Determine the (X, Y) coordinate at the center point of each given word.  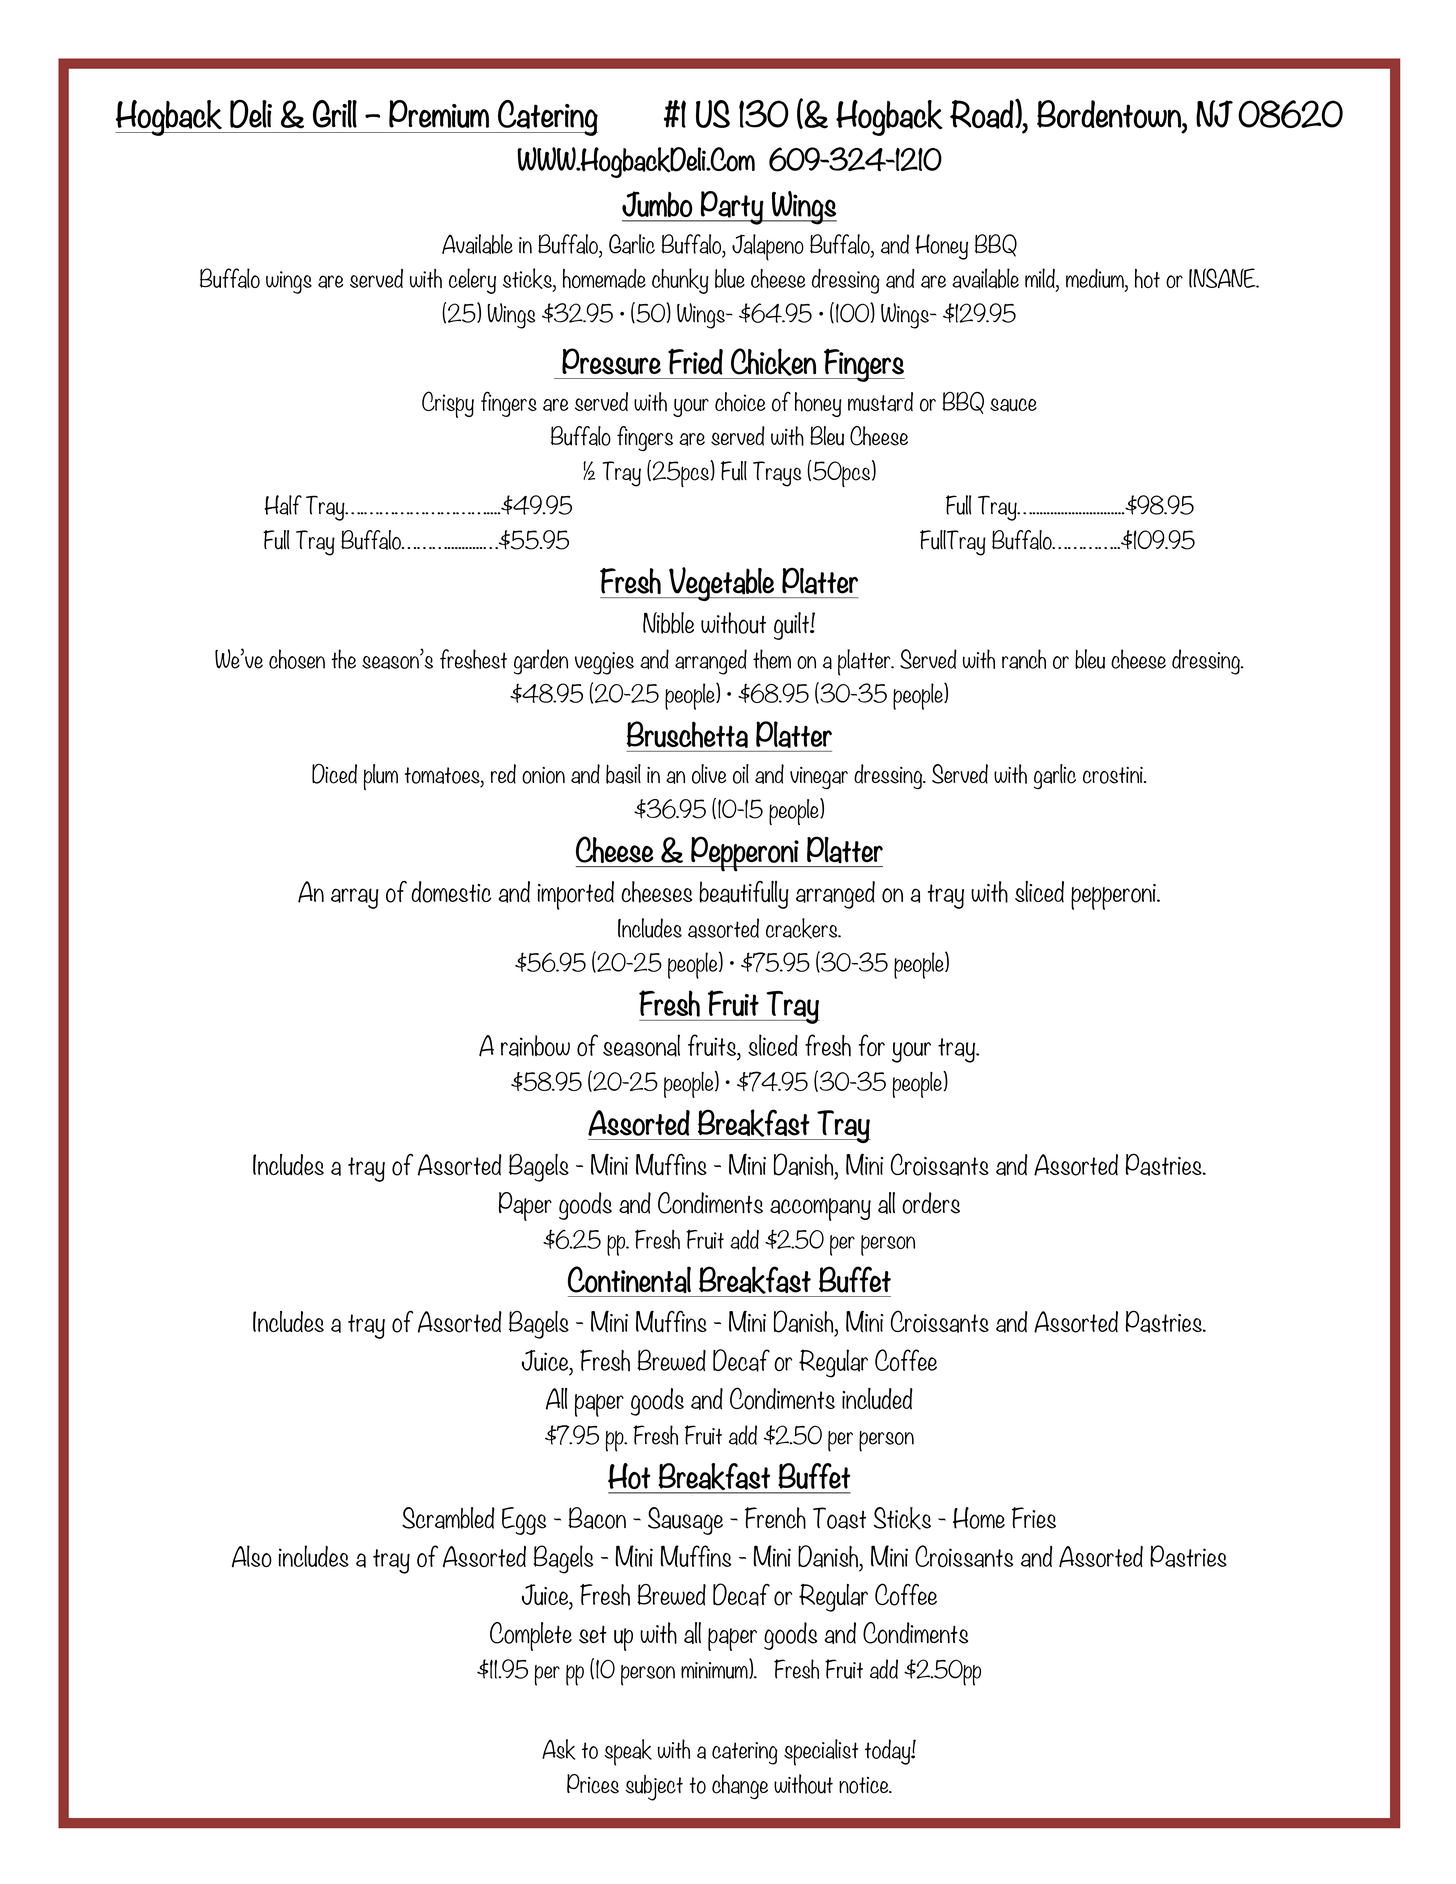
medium (1096, 279)
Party (732, 208)
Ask (558, 1749)
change (740, 1786)
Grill (335, 114)
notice (865, 1785)
